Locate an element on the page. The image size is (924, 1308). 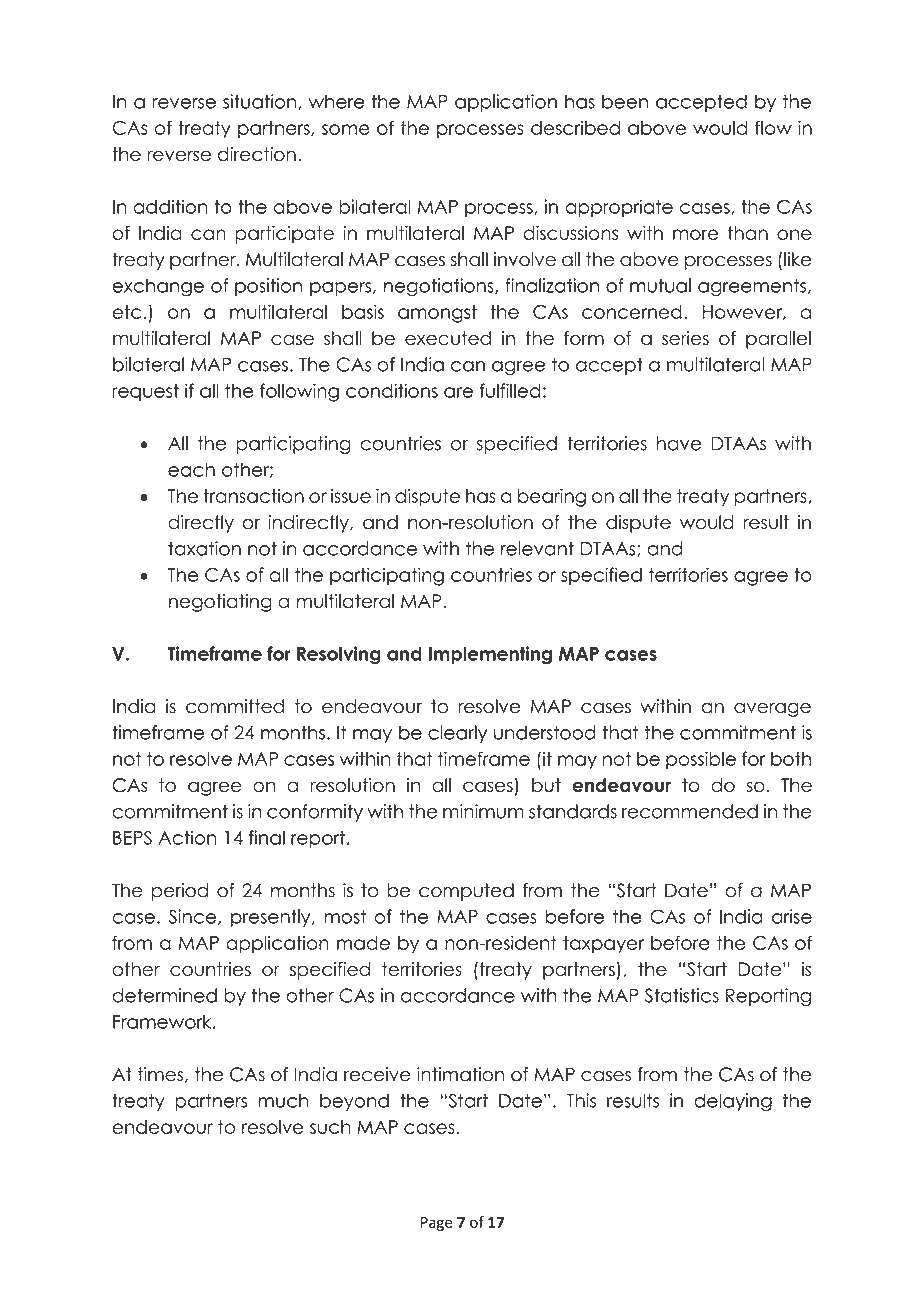
much is located at coordinates (283, 1100).
